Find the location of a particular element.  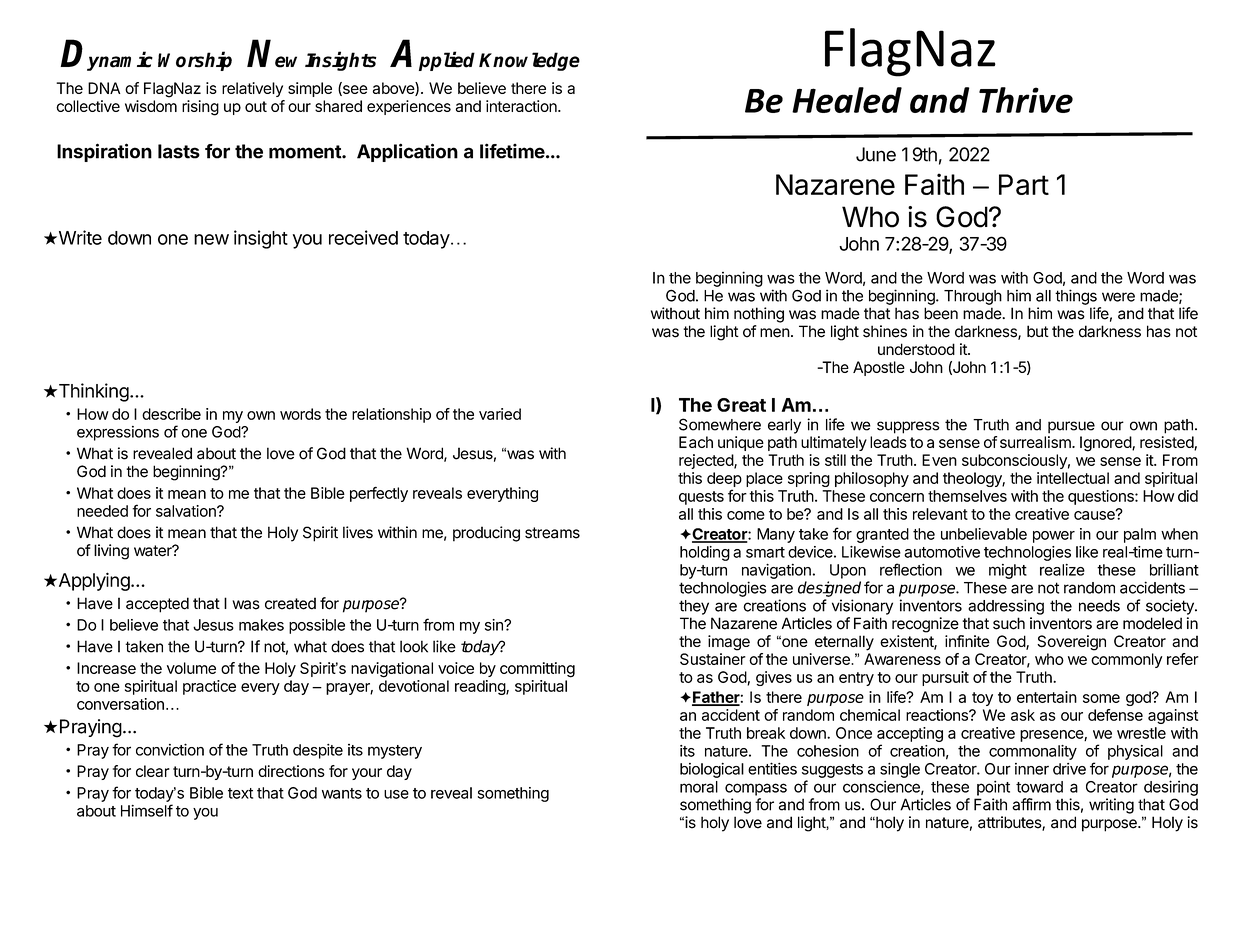

moral is located at coordinates (699, 787).
